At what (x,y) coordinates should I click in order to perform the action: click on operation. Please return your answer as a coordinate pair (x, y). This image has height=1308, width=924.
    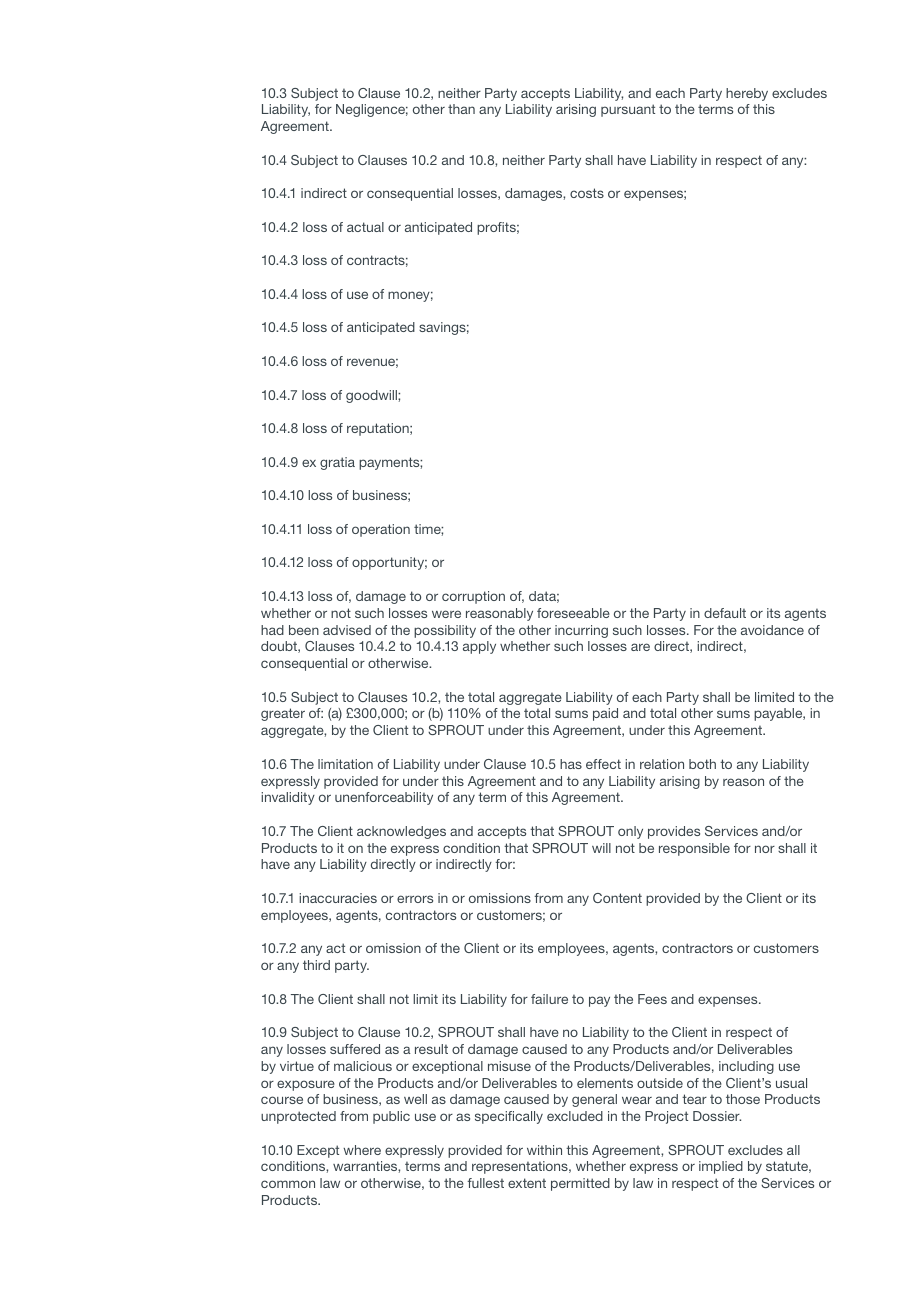
    Looking at the image, I should click on (381, 530).
